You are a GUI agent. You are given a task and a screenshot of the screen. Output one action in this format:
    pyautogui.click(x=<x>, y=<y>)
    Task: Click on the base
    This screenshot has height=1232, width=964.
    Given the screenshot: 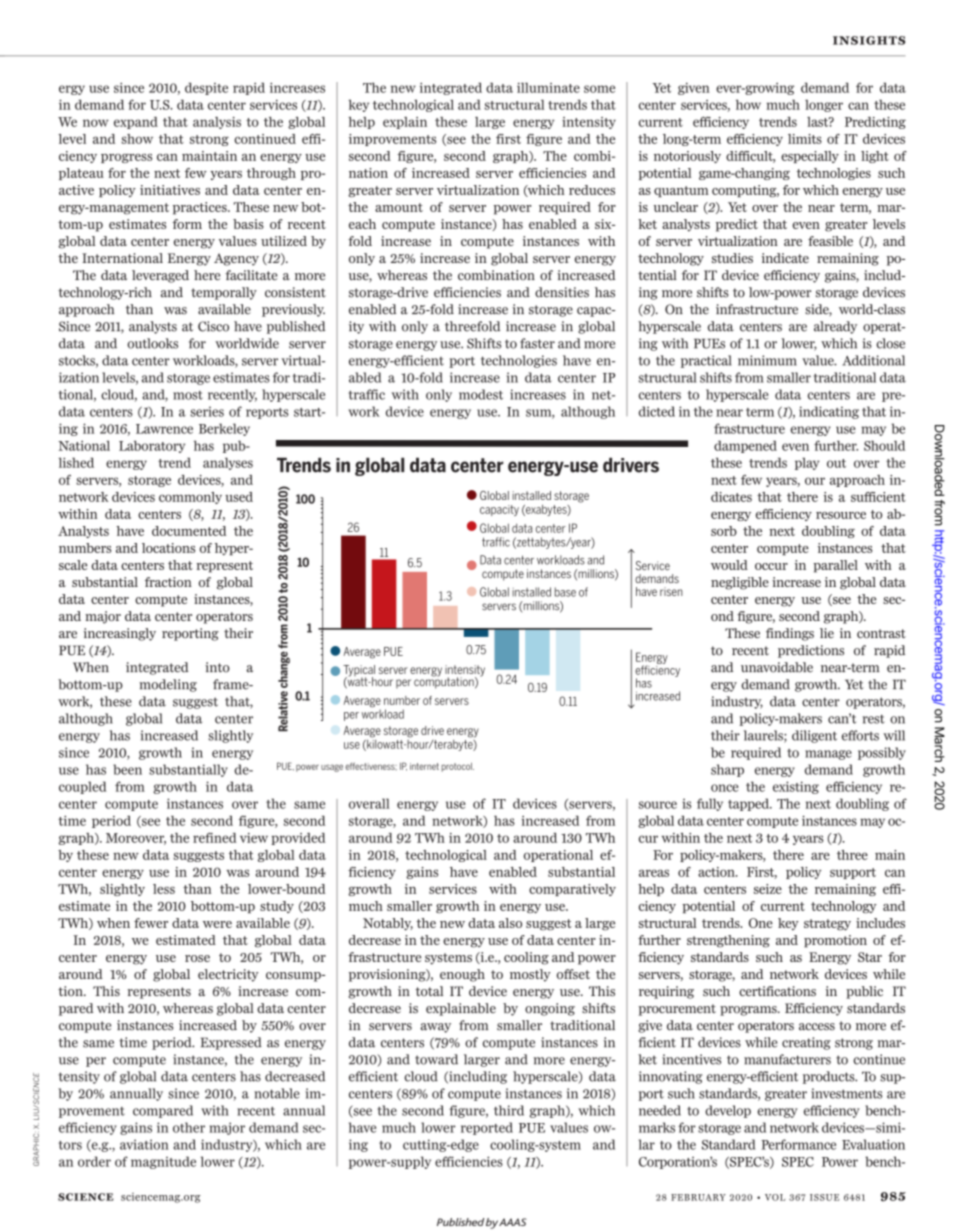 What is the action you would take?
    pyautogui.click(x=565, y=592)
